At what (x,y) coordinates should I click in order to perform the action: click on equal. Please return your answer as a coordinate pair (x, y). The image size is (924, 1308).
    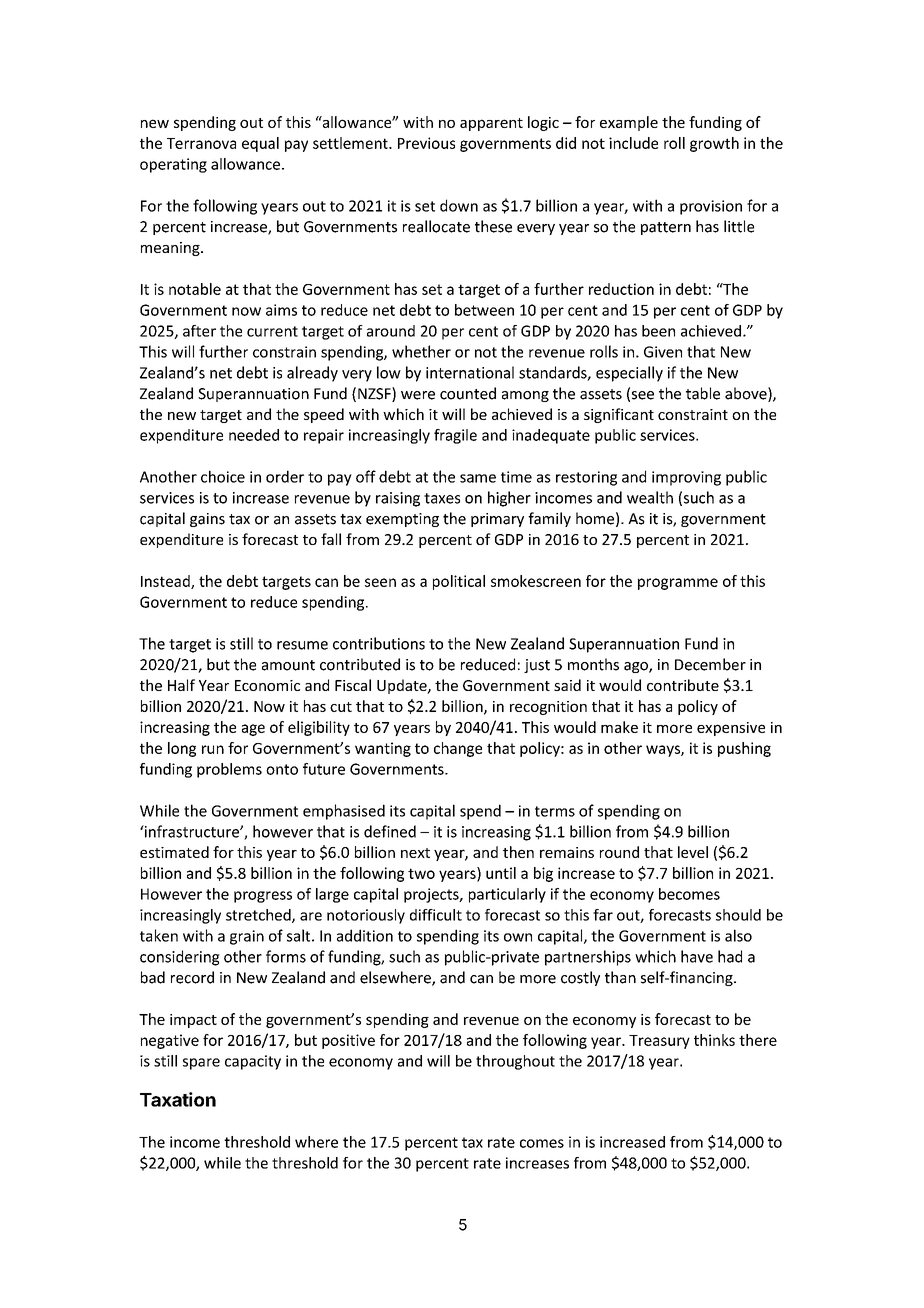
    Looking at the image, I should click on (260, 144).
